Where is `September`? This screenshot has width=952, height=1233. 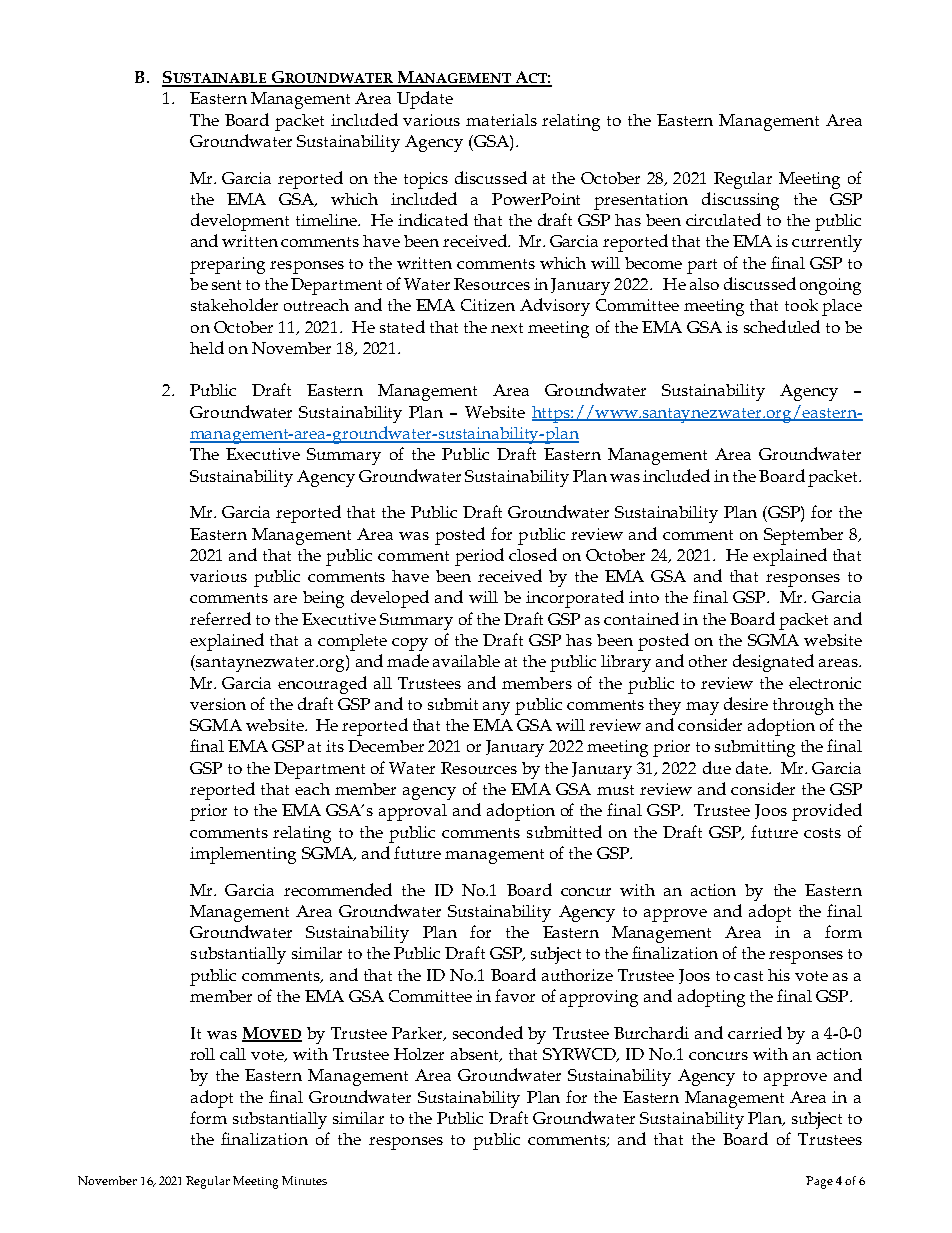
September is located at coordinates (803, 536).
